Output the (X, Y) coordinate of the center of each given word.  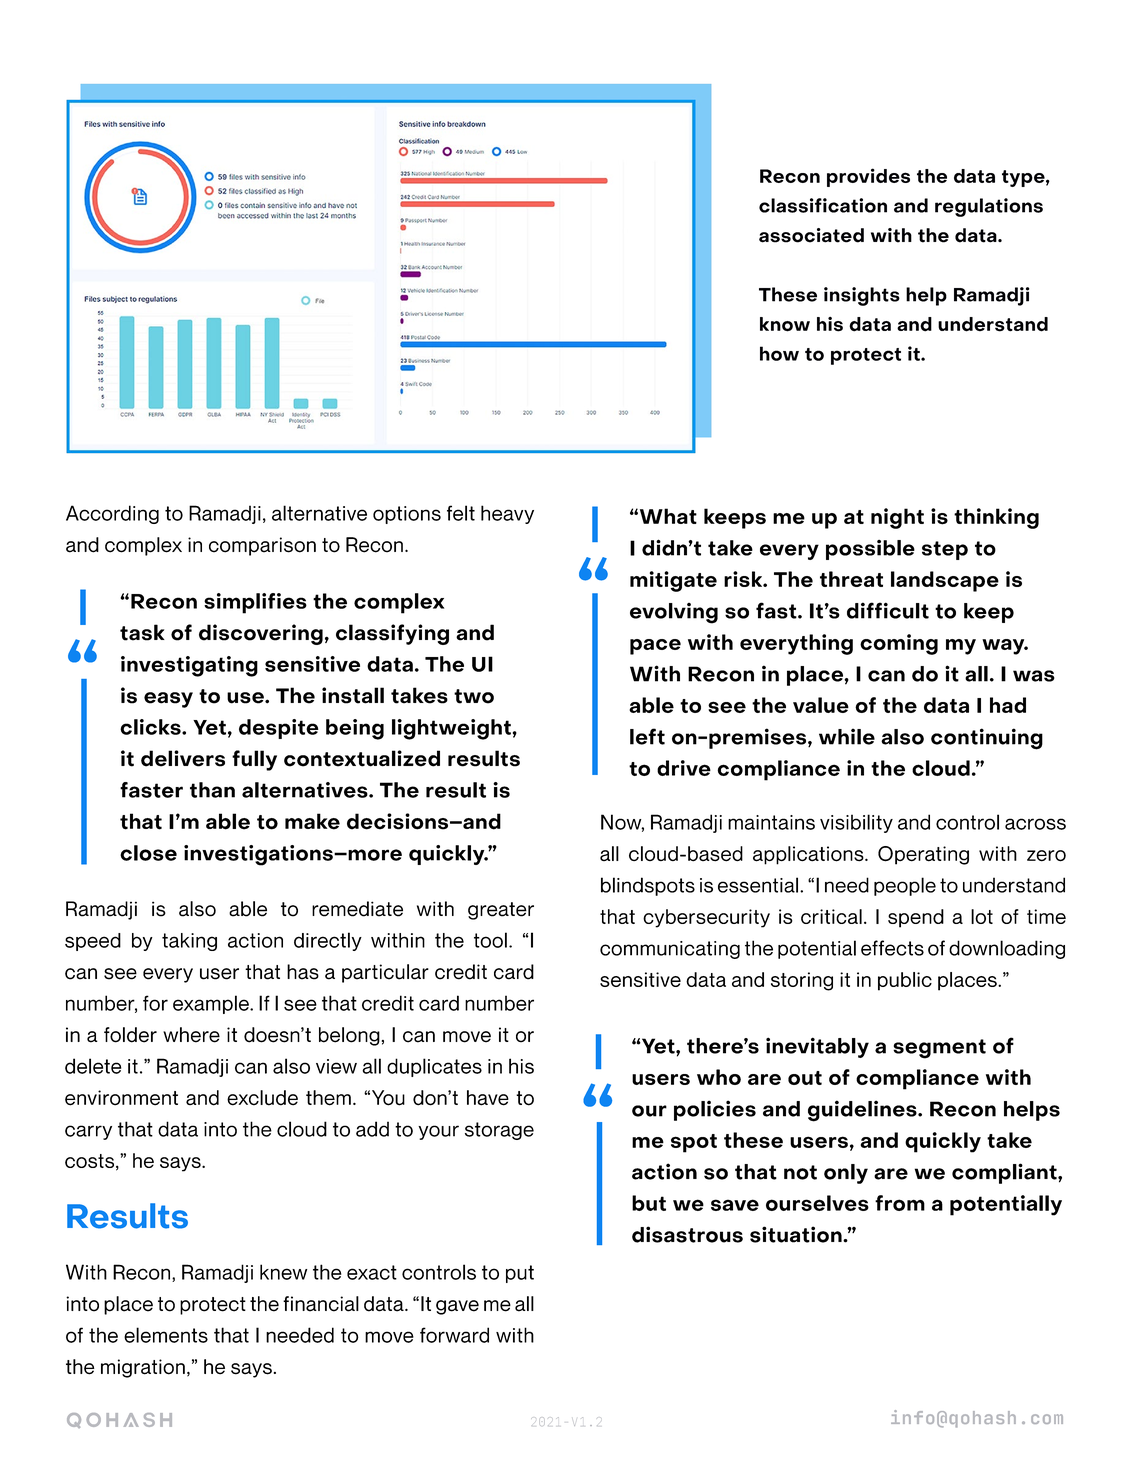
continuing (987, 739)
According (112, 514)
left (647, 736)
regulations (989, 207)
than (212, 790)
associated (811, 235)
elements (166, 1335)
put (520, 1274)
